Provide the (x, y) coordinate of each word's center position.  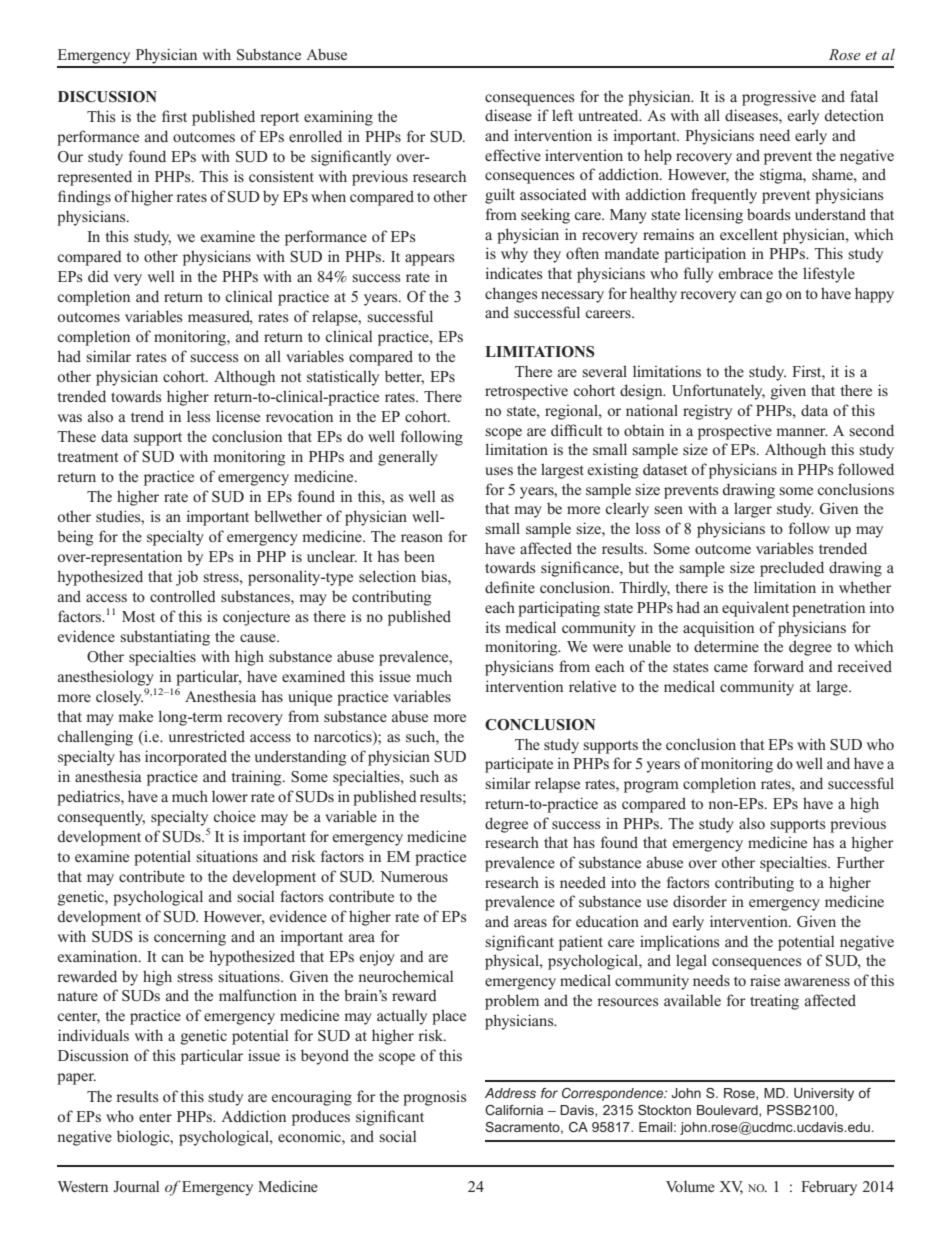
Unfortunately (718, 392)
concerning (190, 938)
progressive (779, 98)
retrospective (526, 392)
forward (779, 666)
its (492, 627)
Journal (136, 1186)
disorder (700, 901)
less (198, 416)
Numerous (414, 876)
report (279, 119)
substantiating (165, 638)
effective (513, 155)
